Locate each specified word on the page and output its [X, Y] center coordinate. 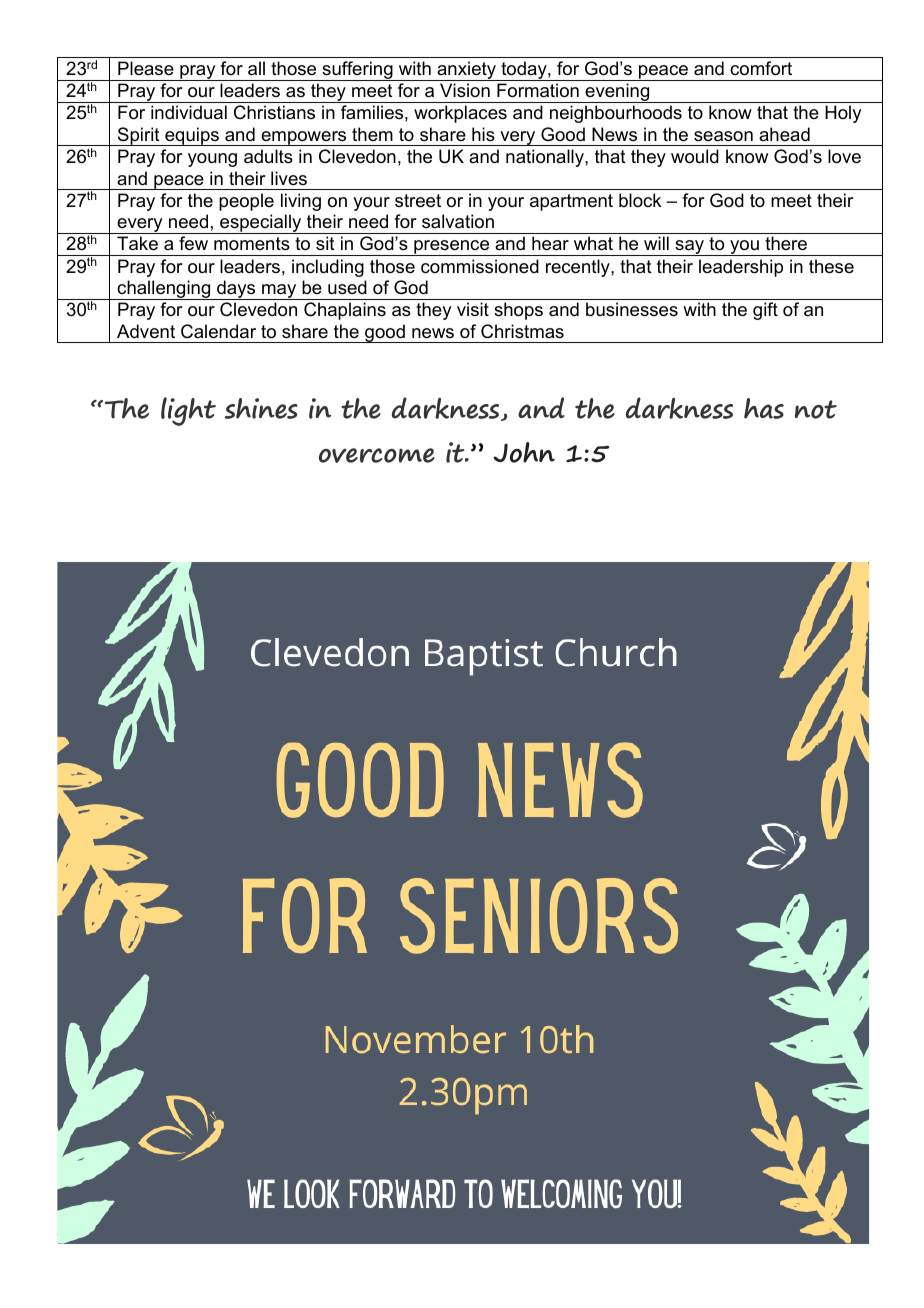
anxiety [466, 71]
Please [146, 68]
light [188, 411]
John [524, 452]
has [764, 408]
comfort [761, 68]
